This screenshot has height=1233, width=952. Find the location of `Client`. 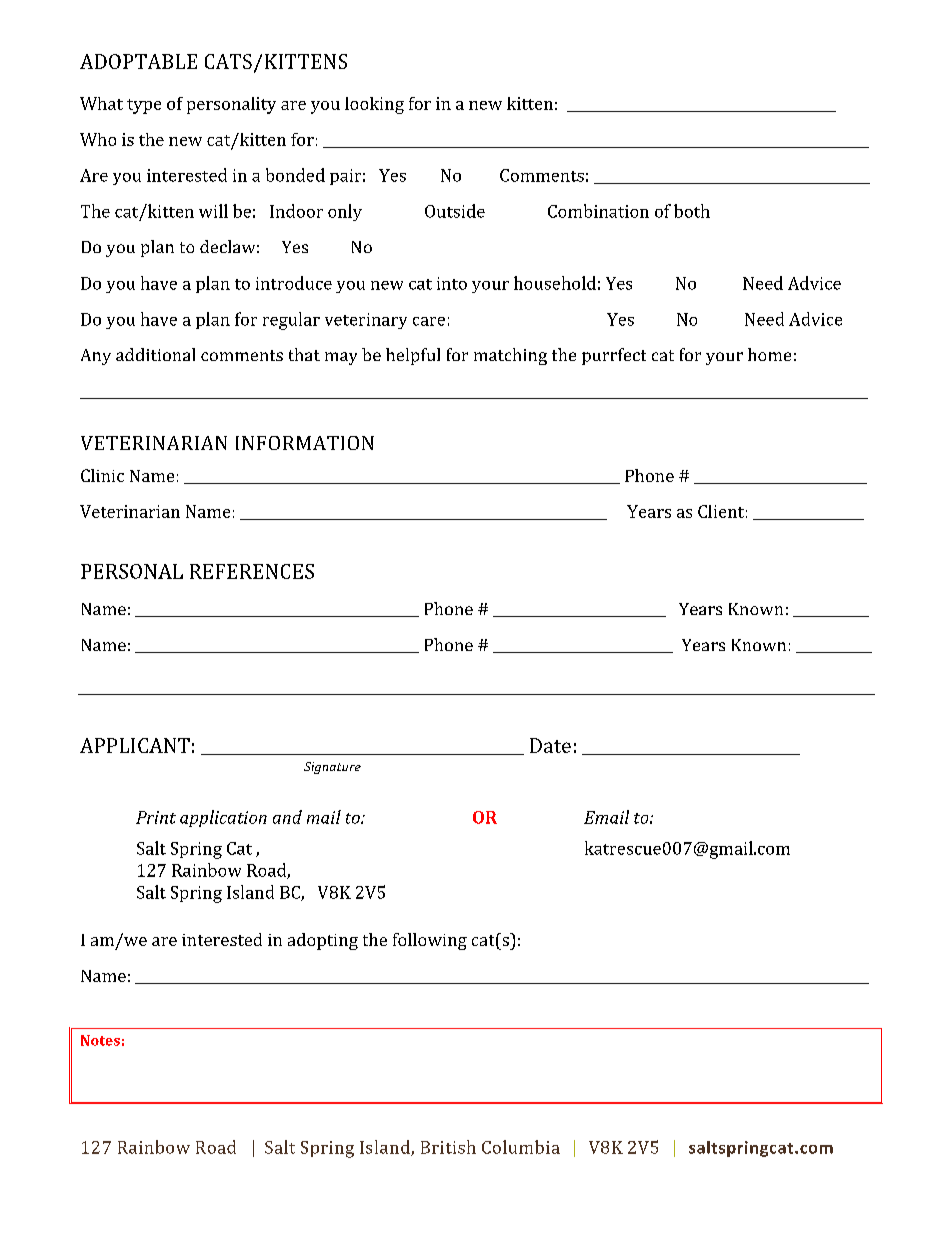

Client is located at coordinates (721, 511).
